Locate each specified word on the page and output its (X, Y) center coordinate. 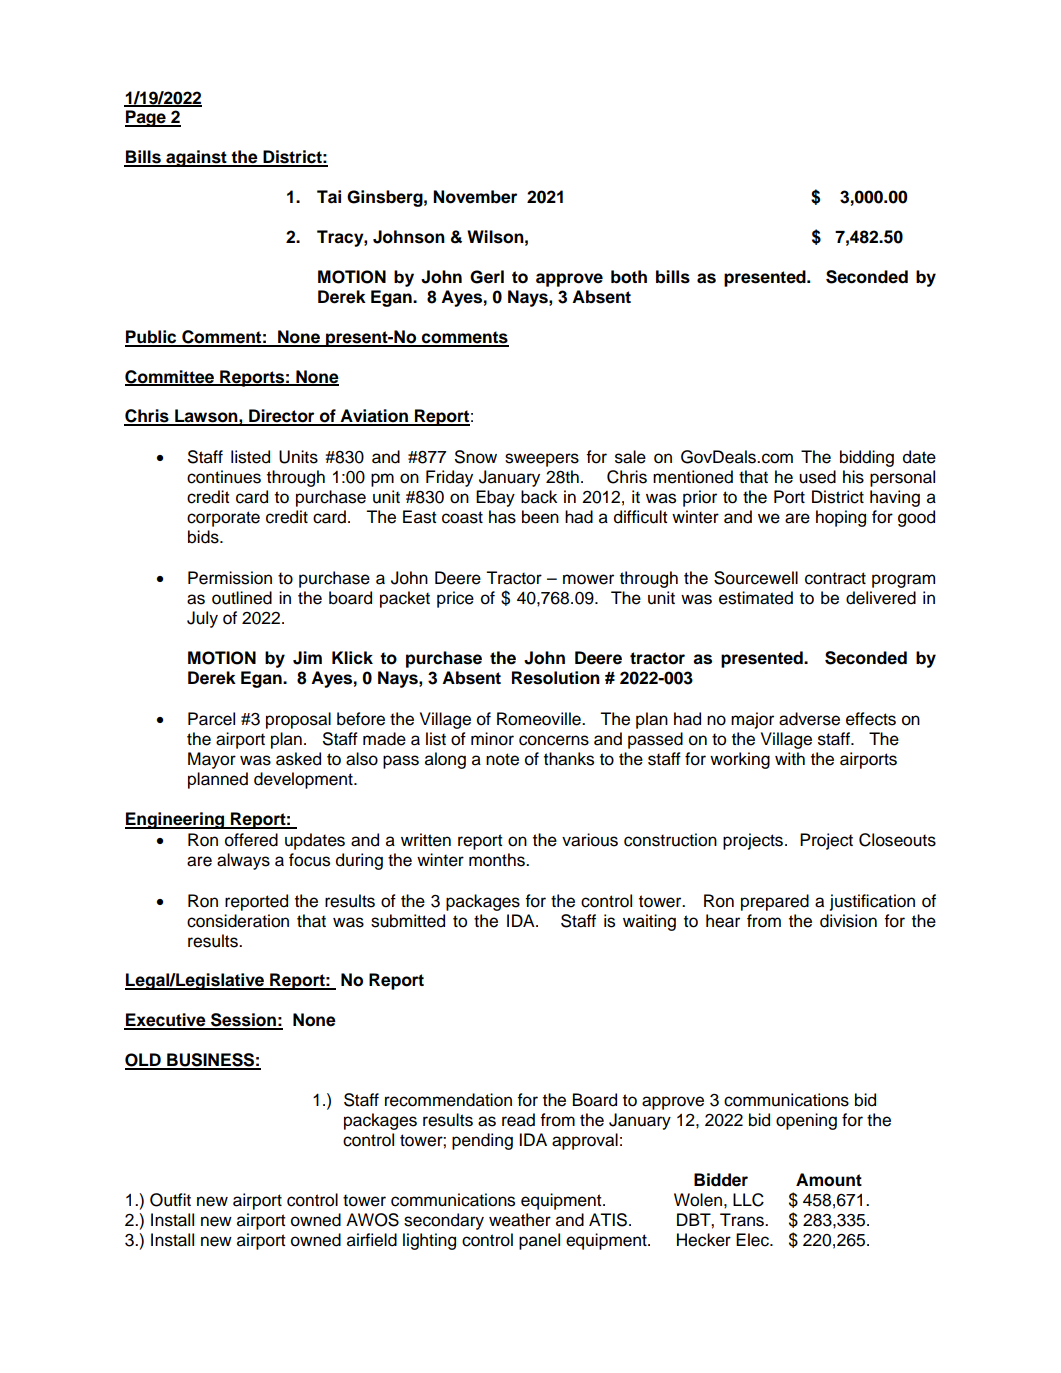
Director (282, 417)
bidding (867, 458)
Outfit (170, 1200)
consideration (238, 921)
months (498, 860)
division (848, 921)
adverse (809, 719)
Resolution (556, 678)
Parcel (211, 719)
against (196, 158)
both (629, 277)
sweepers (542, 460)
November (475, 197)
